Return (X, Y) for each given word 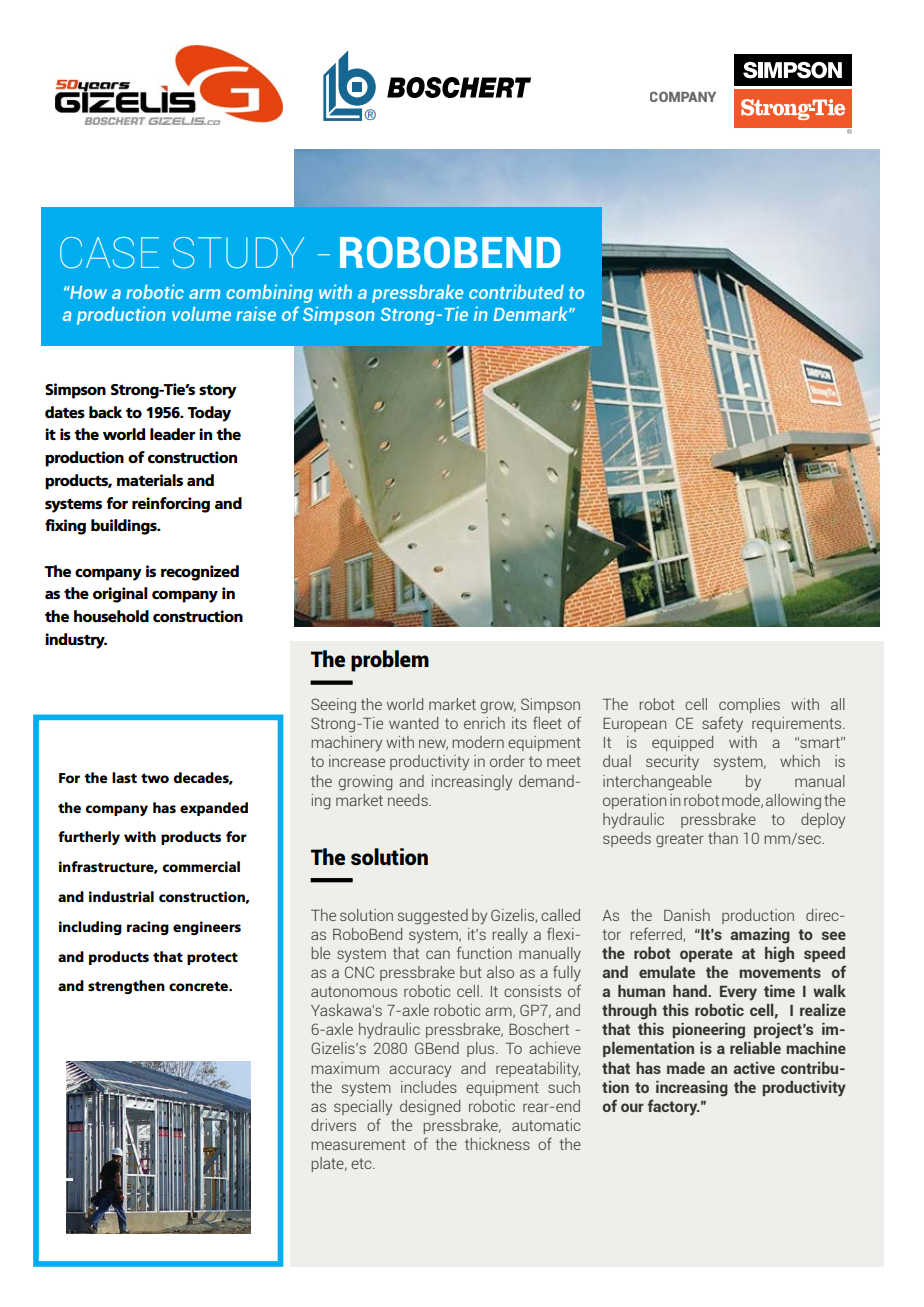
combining (269, 293)
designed (430, 1108)
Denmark (532, 313)
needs (409, 800)
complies (749, 705)
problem (390, 661)
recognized (200, 573)
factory (674, 1107)
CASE (109, 253)
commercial (201, 866)
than (723, 838)
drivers (333, 1125)
